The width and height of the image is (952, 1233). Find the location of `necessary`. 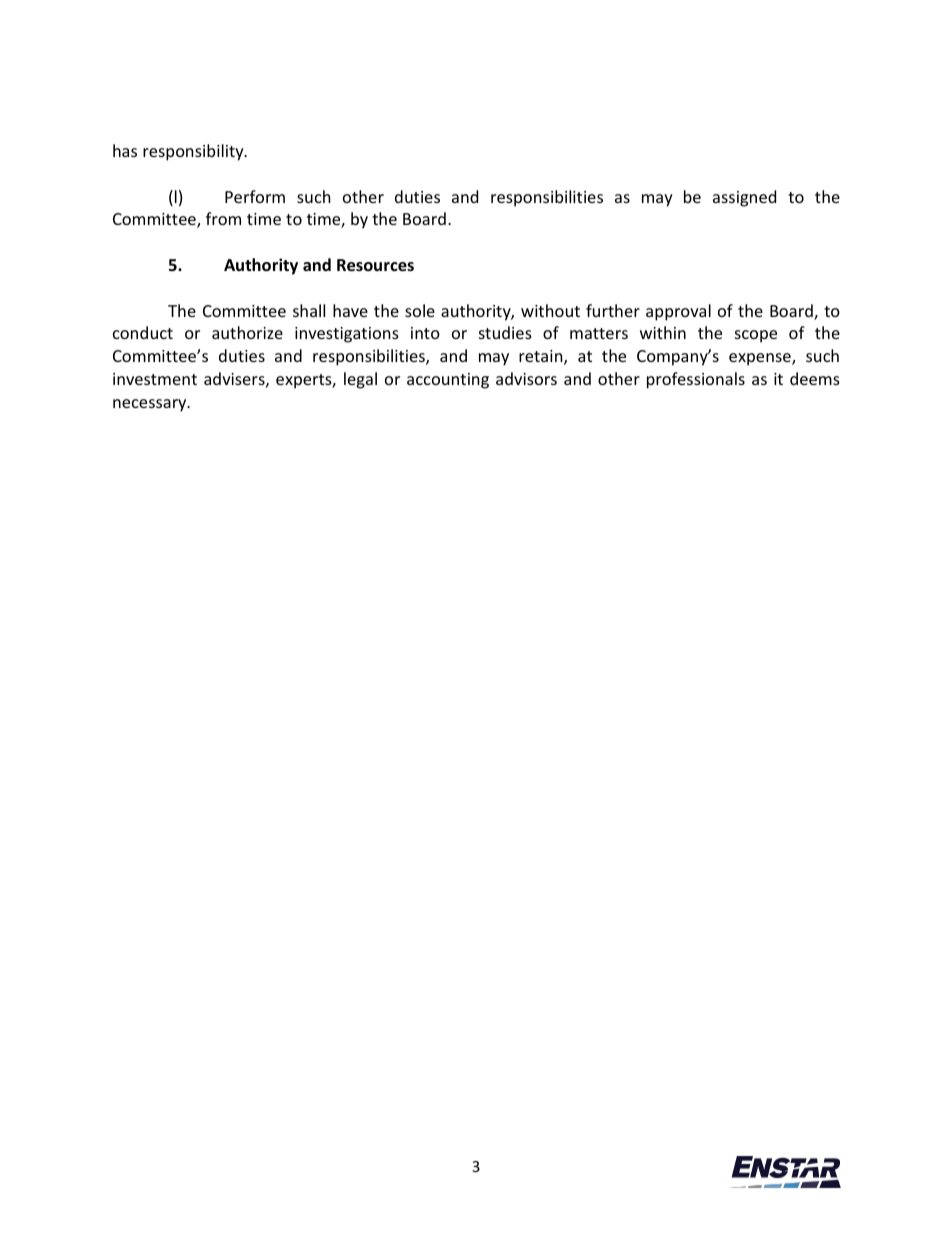

necessary is located at coordinates (151, 405).
